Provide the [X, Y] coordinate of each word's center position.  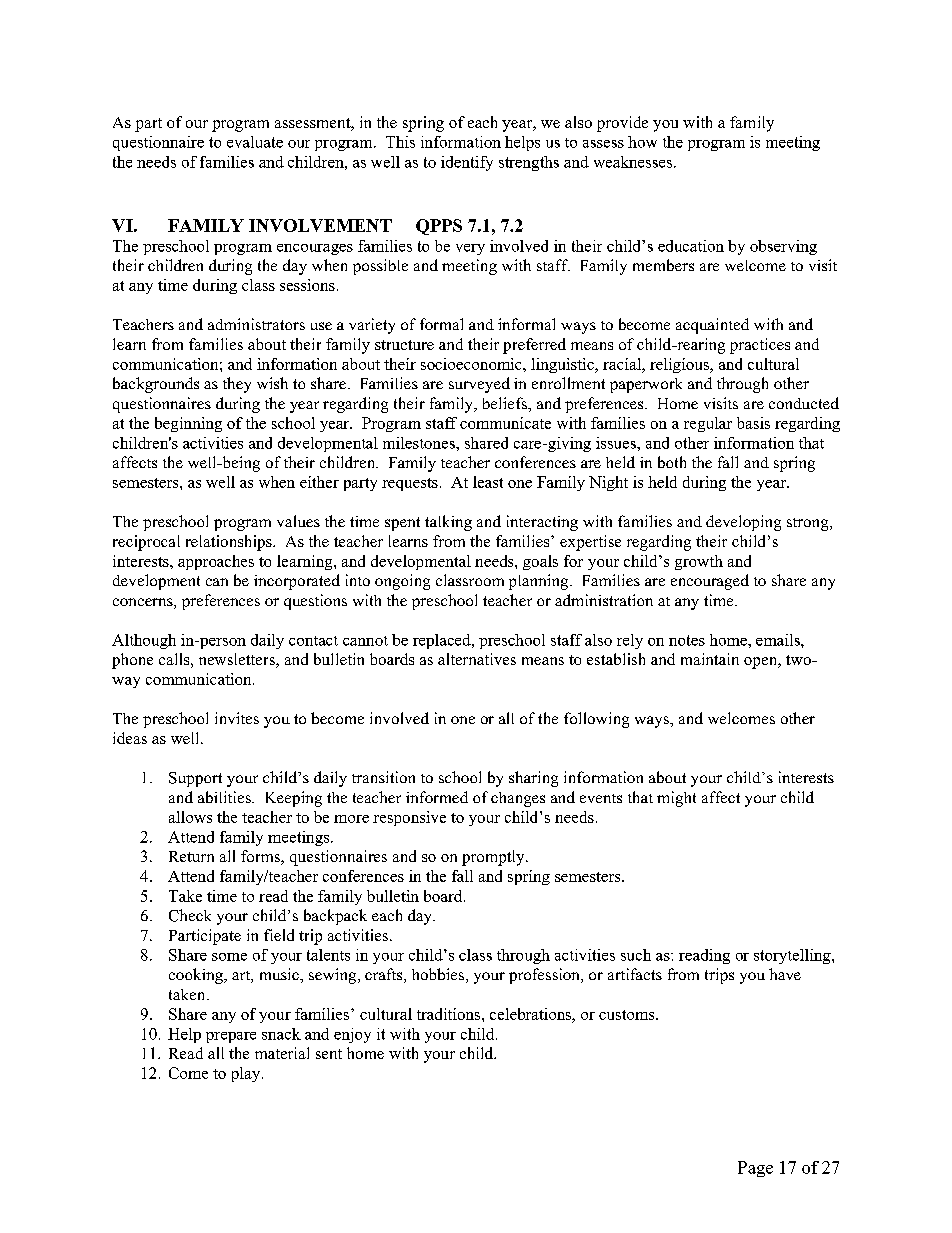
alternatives [477, 659]
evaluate [255, 142]
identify [467, 163]
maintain [710, 659]
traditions [450, 1014]
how [642, 142]
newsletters [238, 660]
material [282, 1053]
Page [755, 1169]
